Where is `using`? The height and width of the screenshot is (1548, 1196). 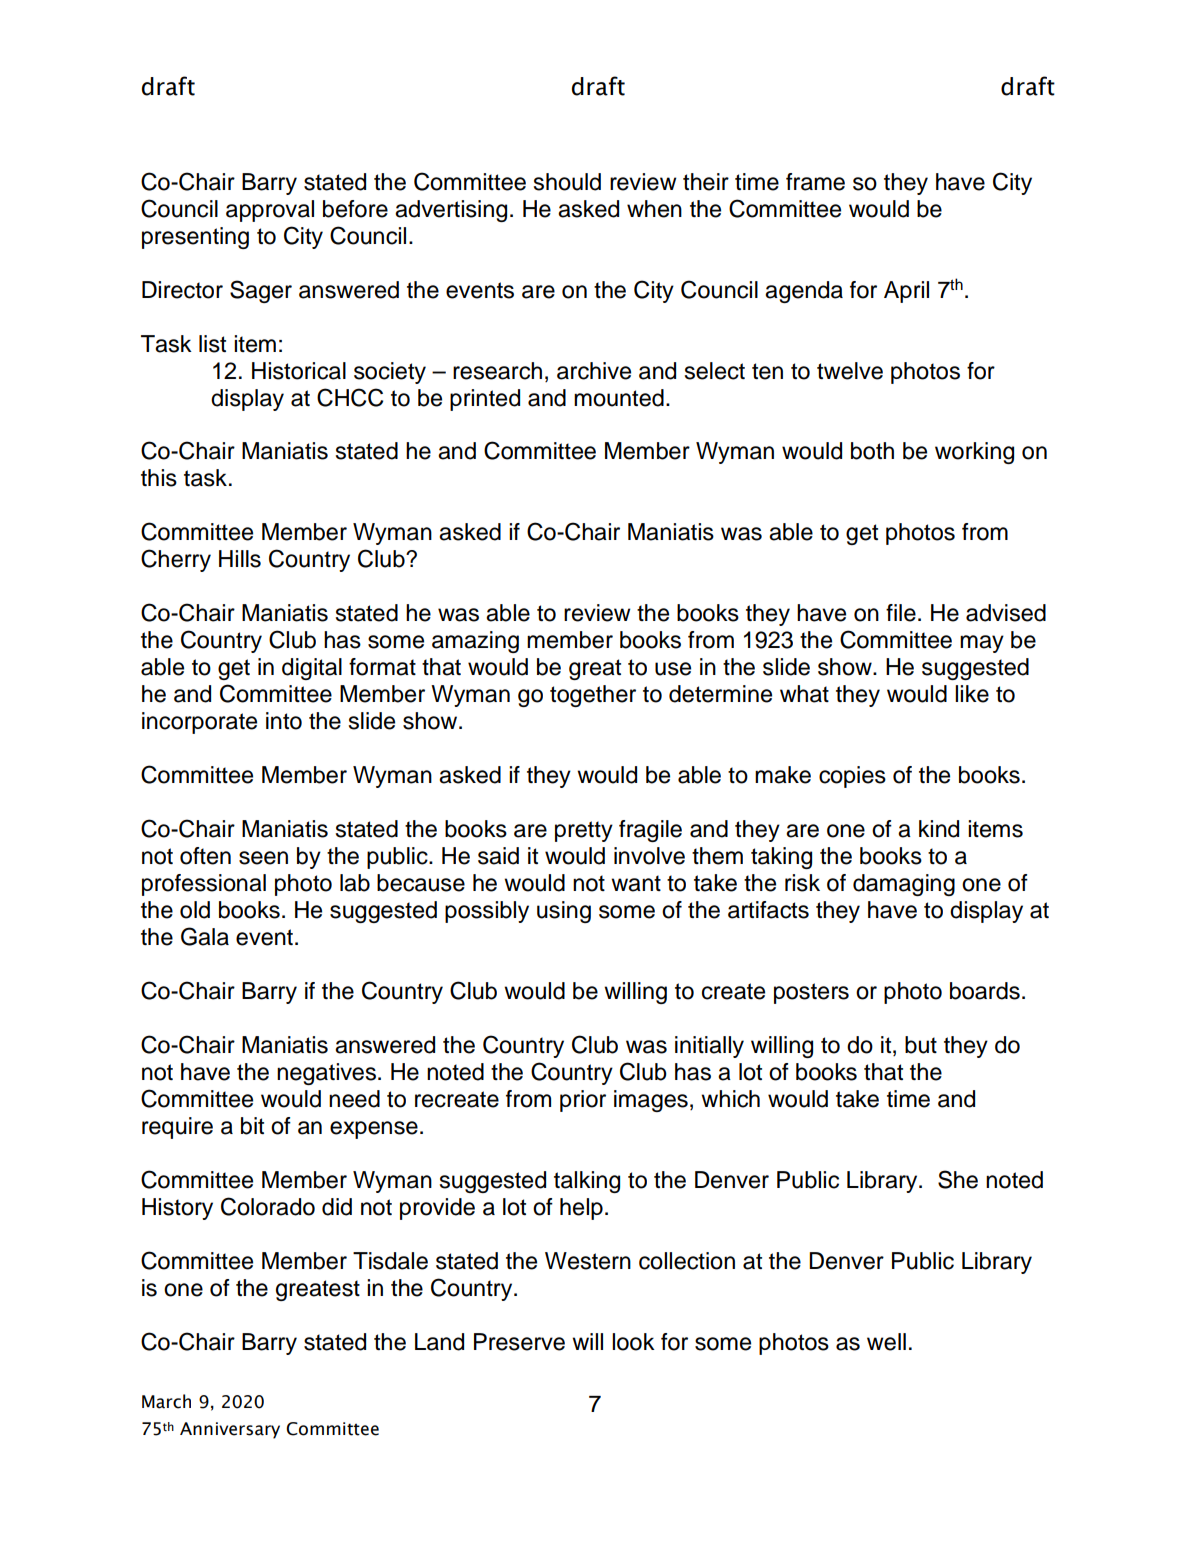
using is located at coordinates (564, 912).
